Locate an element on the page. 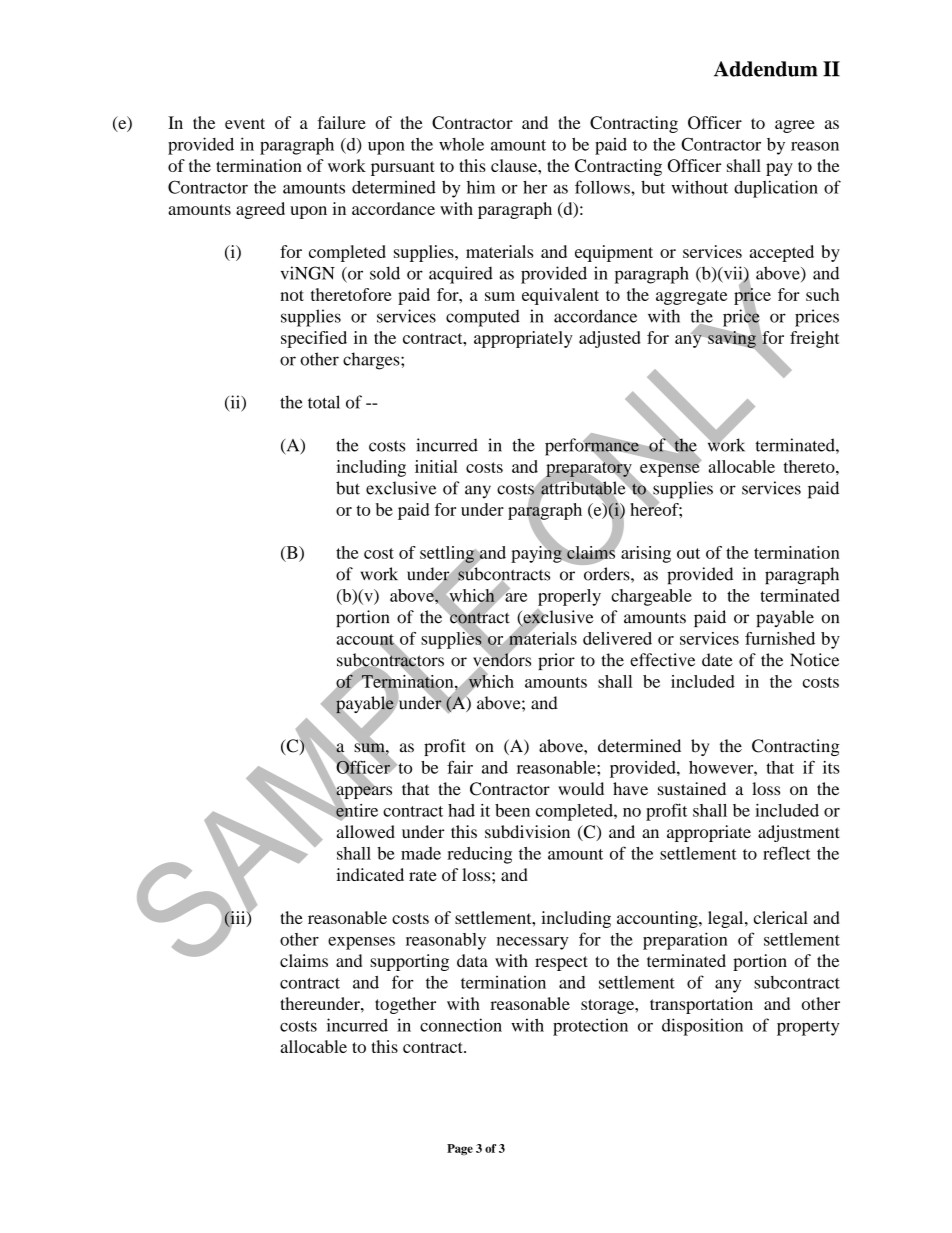 The height and width of the document is (1233, 952). allowed is located at coordinates (365, 831).
